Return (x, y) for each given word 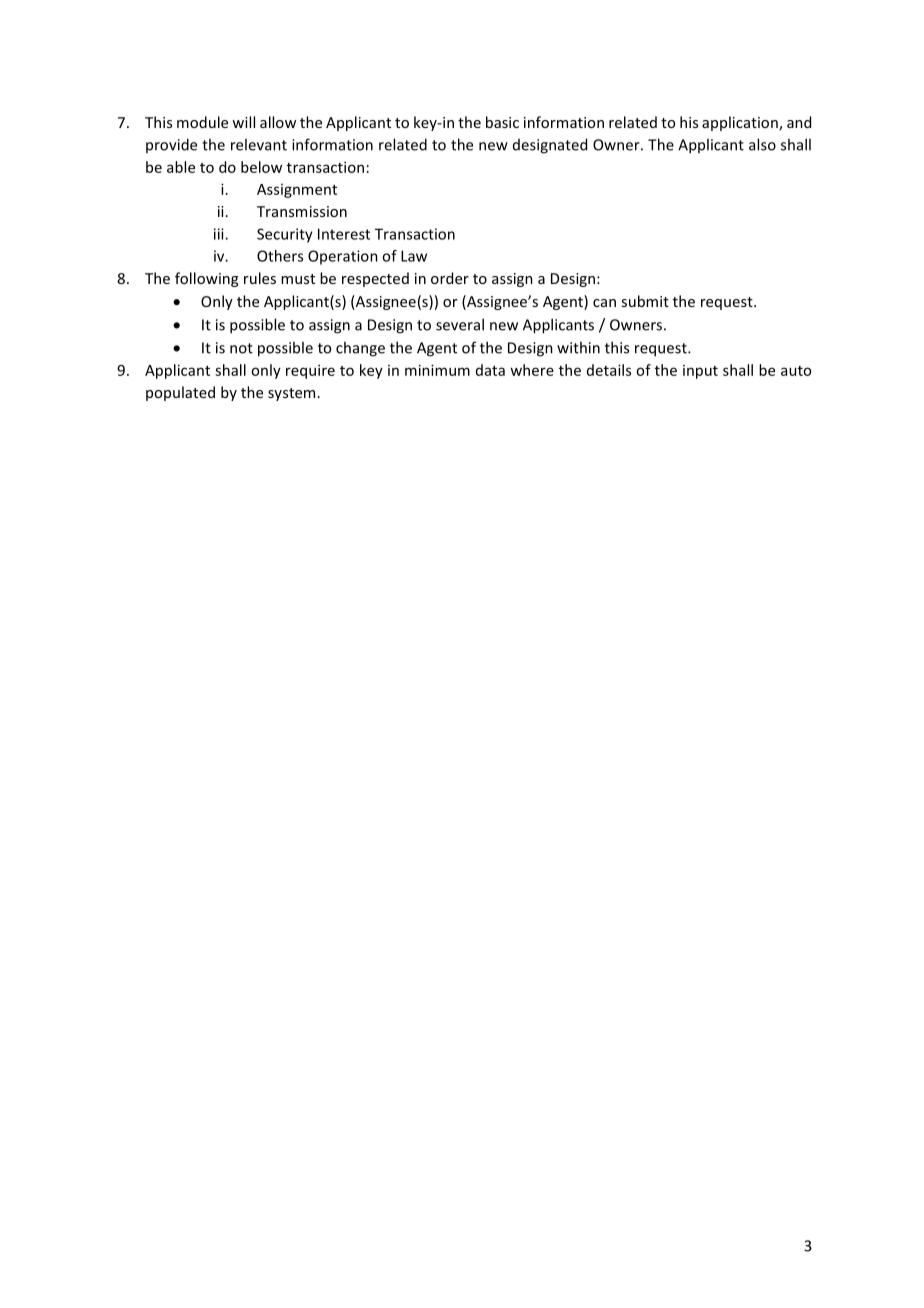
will (243, 122)
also (762, 144)
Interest (344, 234)
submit (645, 301)
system (291, 394)
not (241, 348)
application (741, 123)
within (578, 347)
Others (280, 256)
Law (414, 256)
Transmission (302, 211)
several (460, 324)
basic (502, 122)
